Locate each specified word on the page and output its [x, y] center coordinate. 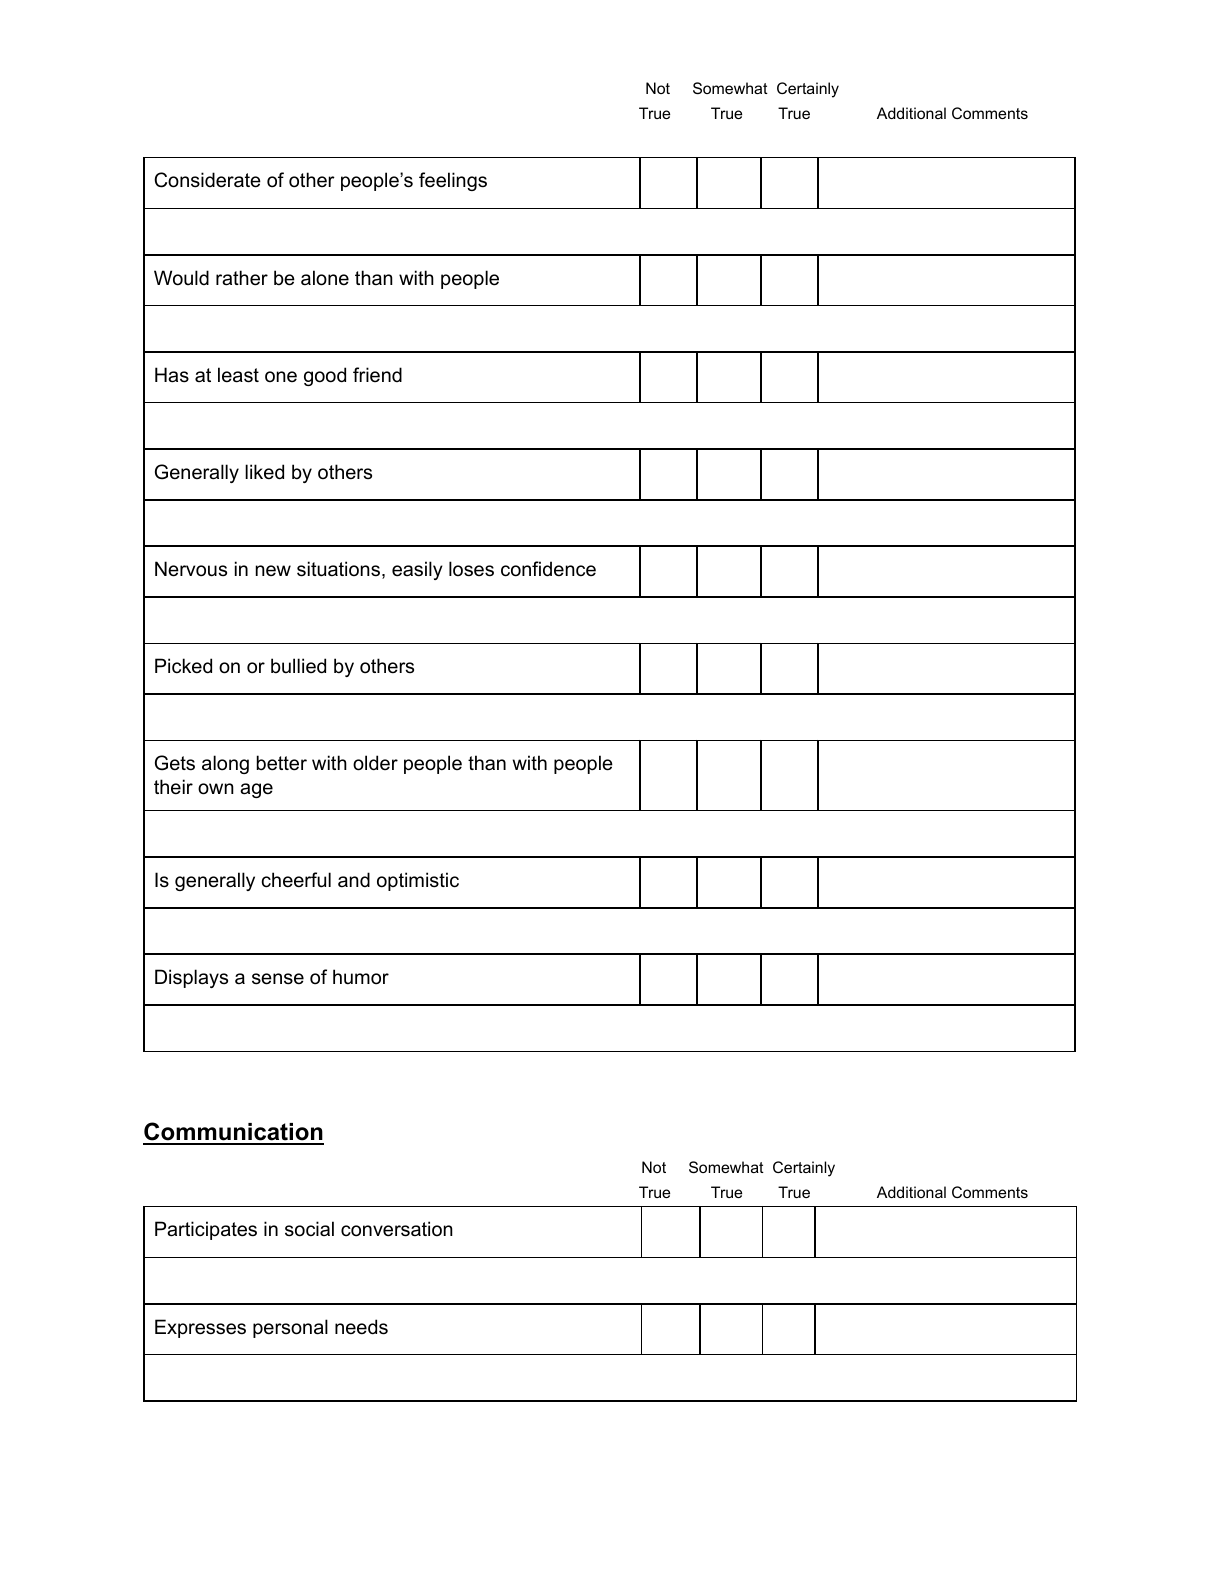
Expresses [200, 1328]
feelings [453, 181]
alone [325, 278]
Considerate [207, 180]
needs [361, 1327]
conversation [397, 1229]
